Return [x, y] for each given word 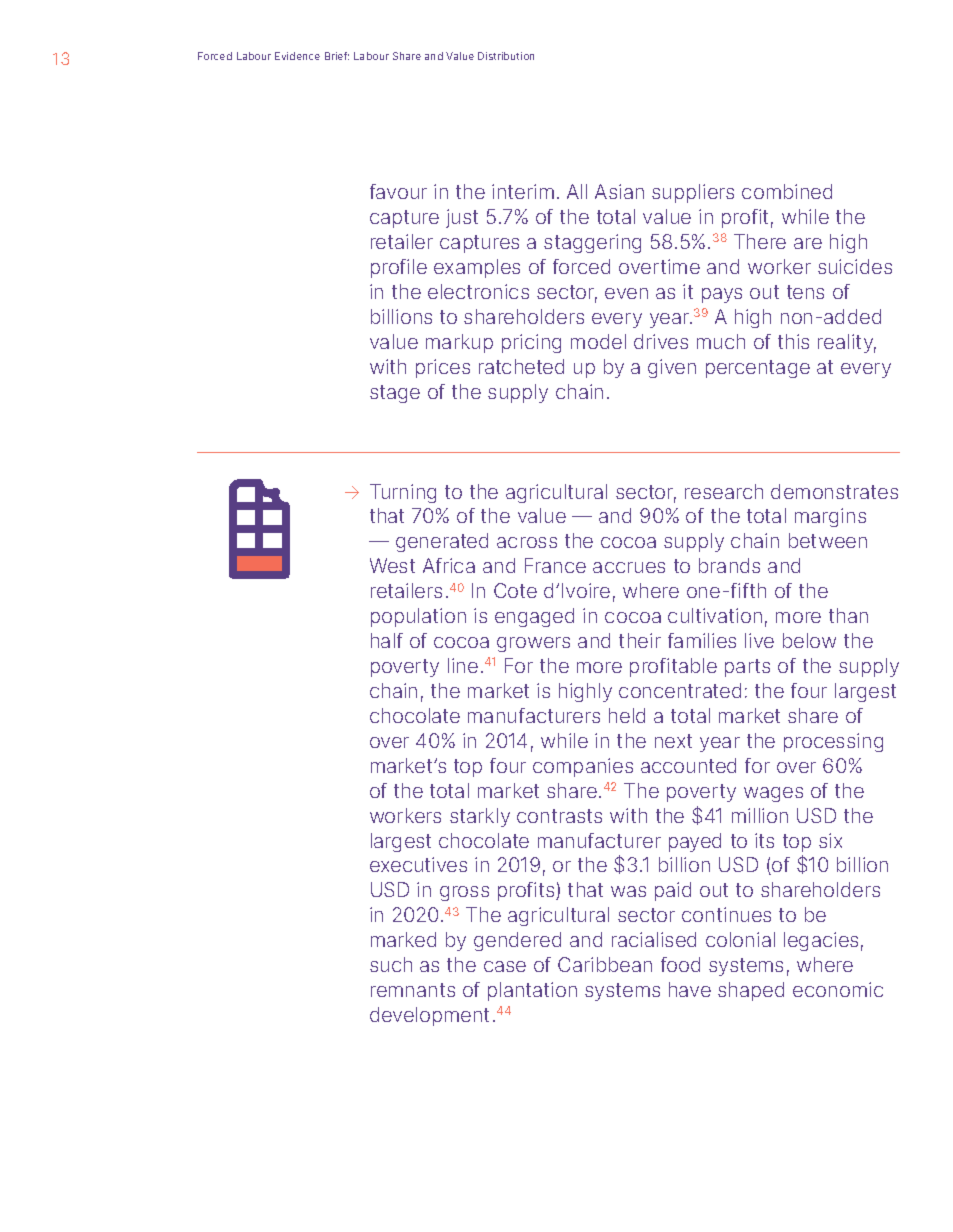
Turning [403, 493]
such [391, 964]
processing [833, 742]
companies [583, 767]
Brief [337, 56]
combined [787, 191]
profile [399, 268]
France [555, 565]
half [387, 640]
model [598, 341]
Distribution [506, 56]
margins [830, 517]
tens [805, 292]
